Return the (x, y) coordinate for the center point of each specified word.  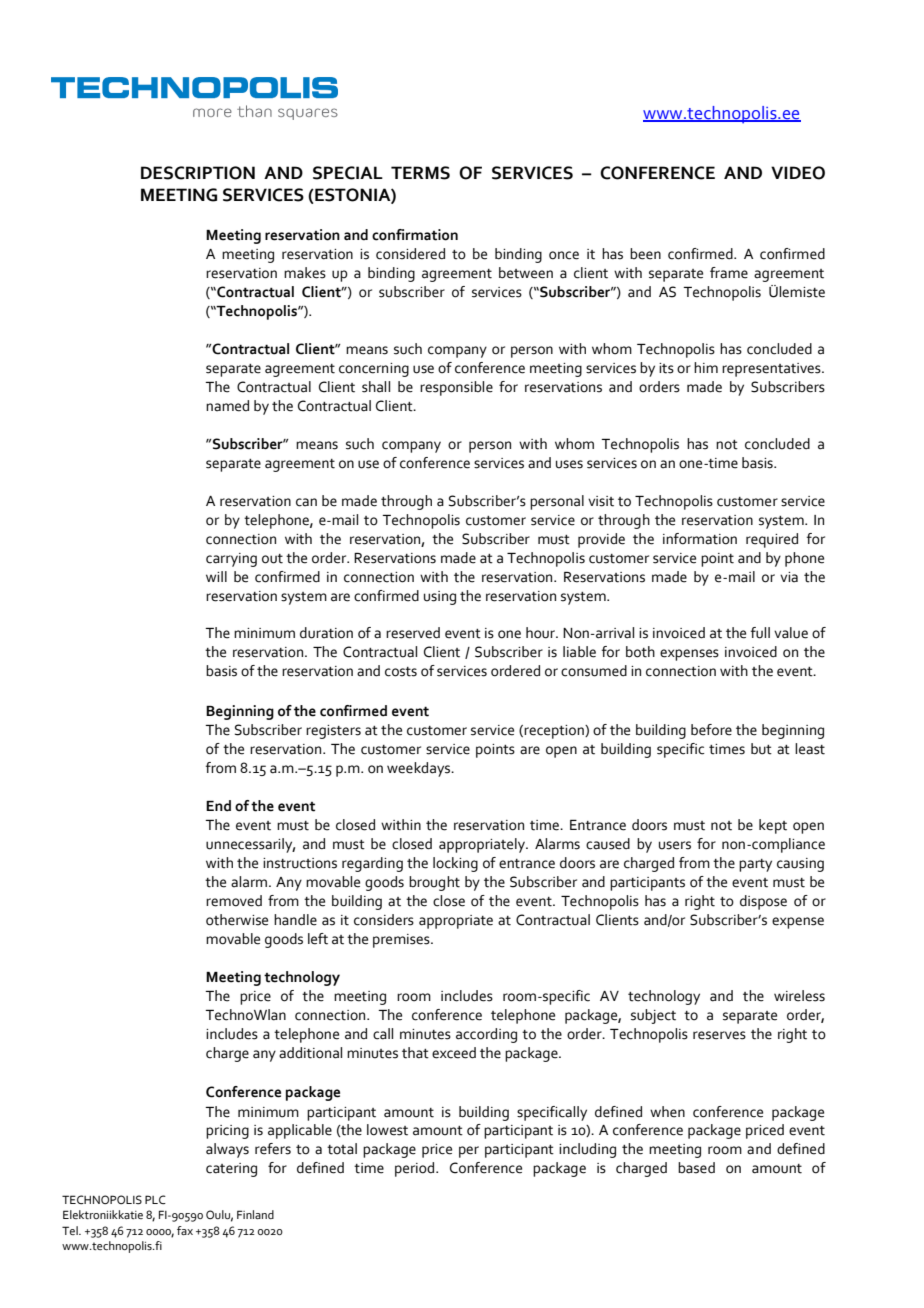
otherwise (237, 920)
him (706, 367)
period (416, 1169)
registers (333, 732)
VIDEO (798, 173)
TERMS (420, 173)
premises (402, 941)
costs (401, 672)
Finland (255, 1214)
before (711, 730)
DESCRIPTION (198, 173)
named (227, 406)
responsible (456, 388)
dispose (763, 902)
